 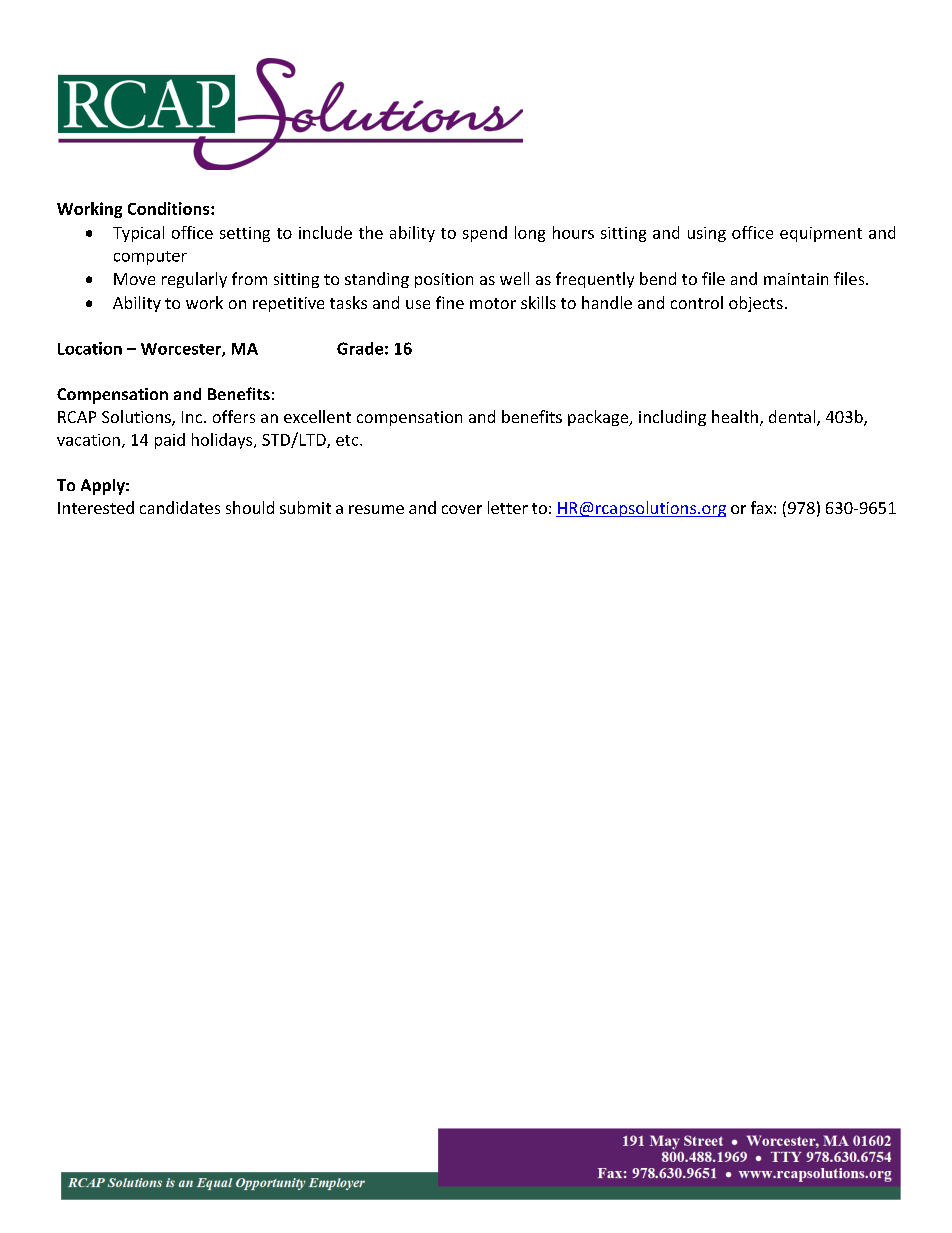 What do you see at coordinates (756, 304) in the image?
I see `objects` at bounding box center [756, 304].
